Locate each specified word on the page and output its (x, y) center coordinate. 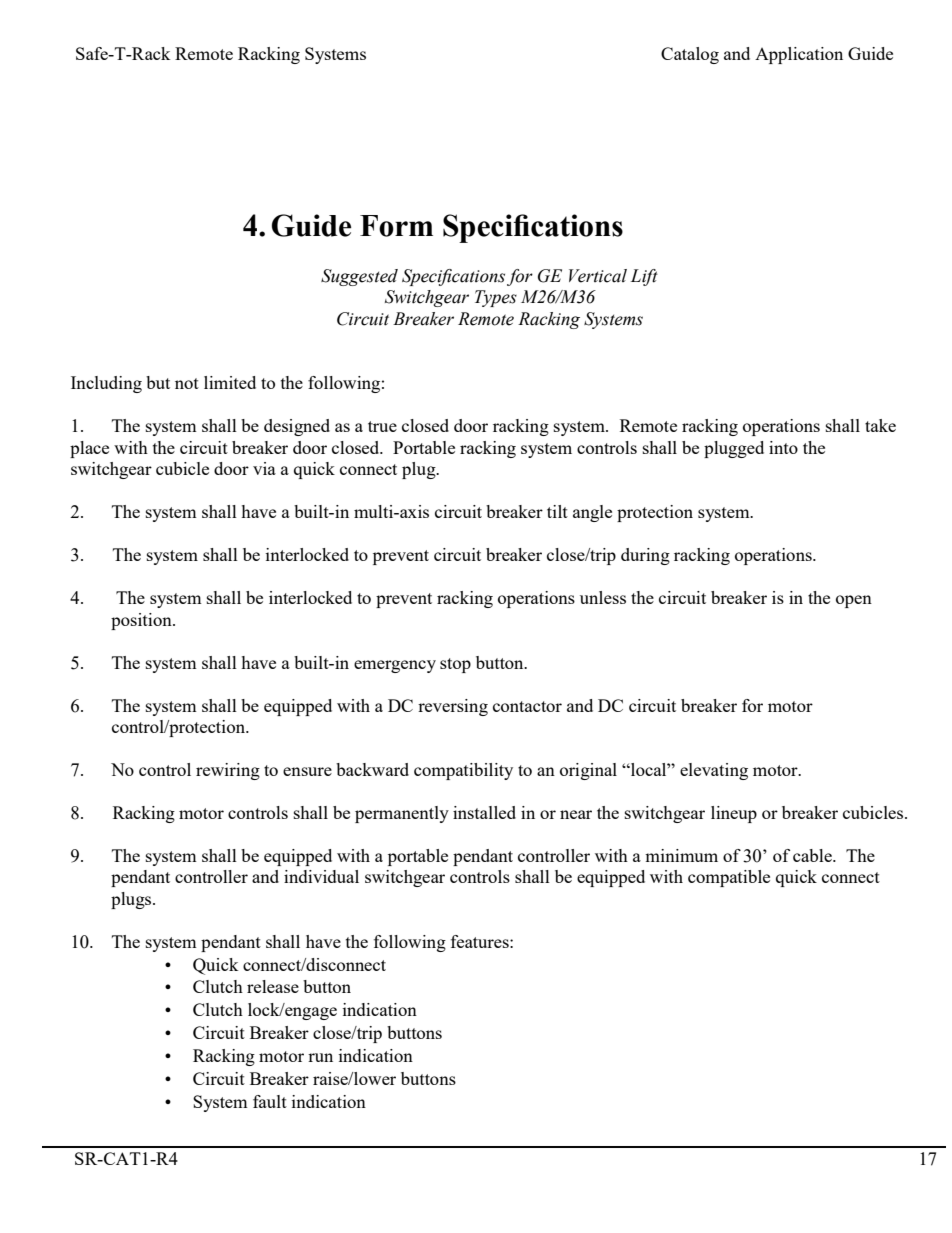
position (142, 621)
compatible (729, 878)
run (320, 1057)
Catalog (690, 55)
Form (396, 226)
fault (270, 1101)
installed (484, 812)
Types (496, 298)
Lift (644, 277)
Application (799, 55)
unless (603, 597)
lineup (734, 814)
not (187, 383)
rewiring (228, 771)
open (854, 601)
